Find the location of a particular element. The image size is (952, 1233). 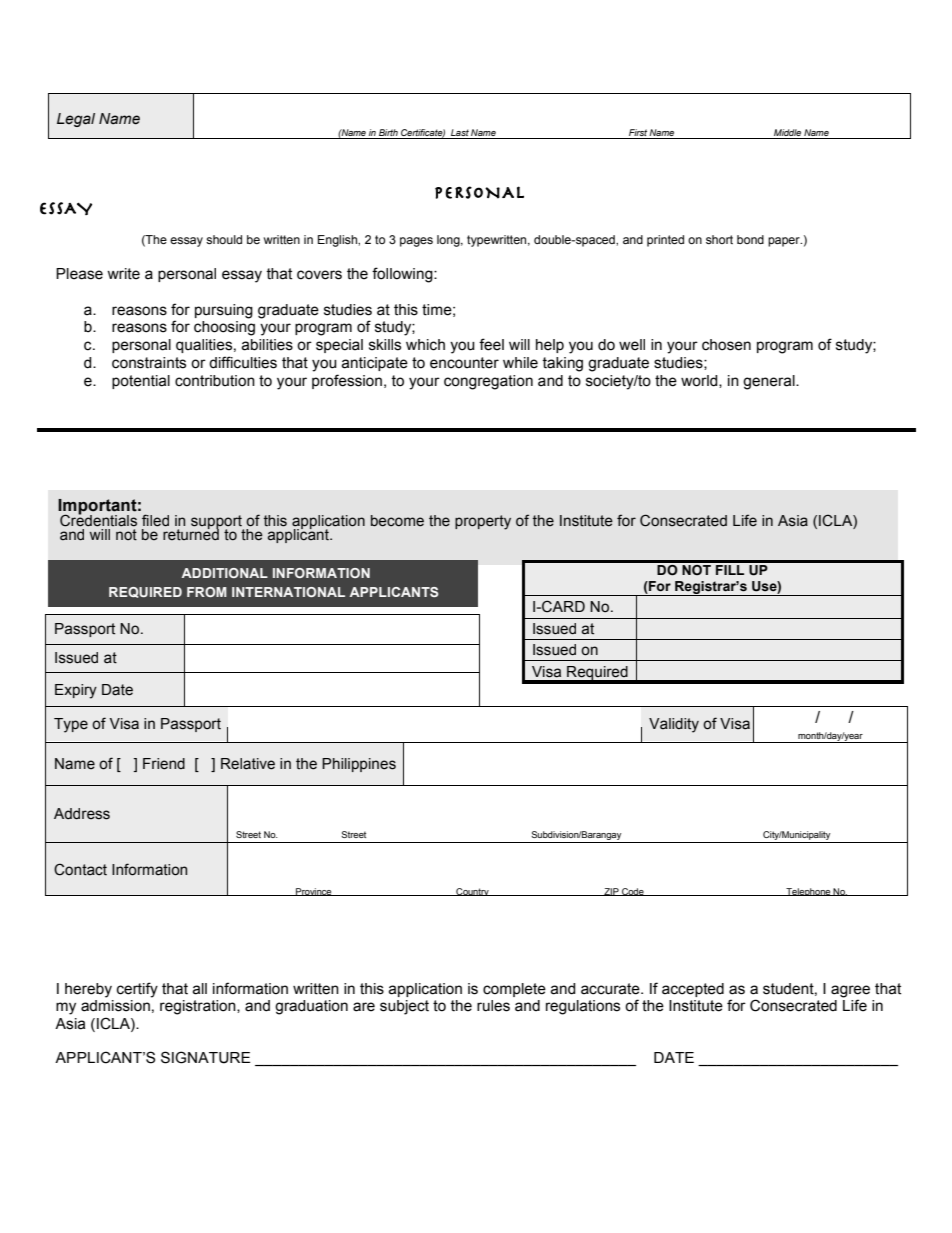

Philippines is located at coordinates (359, 765).
